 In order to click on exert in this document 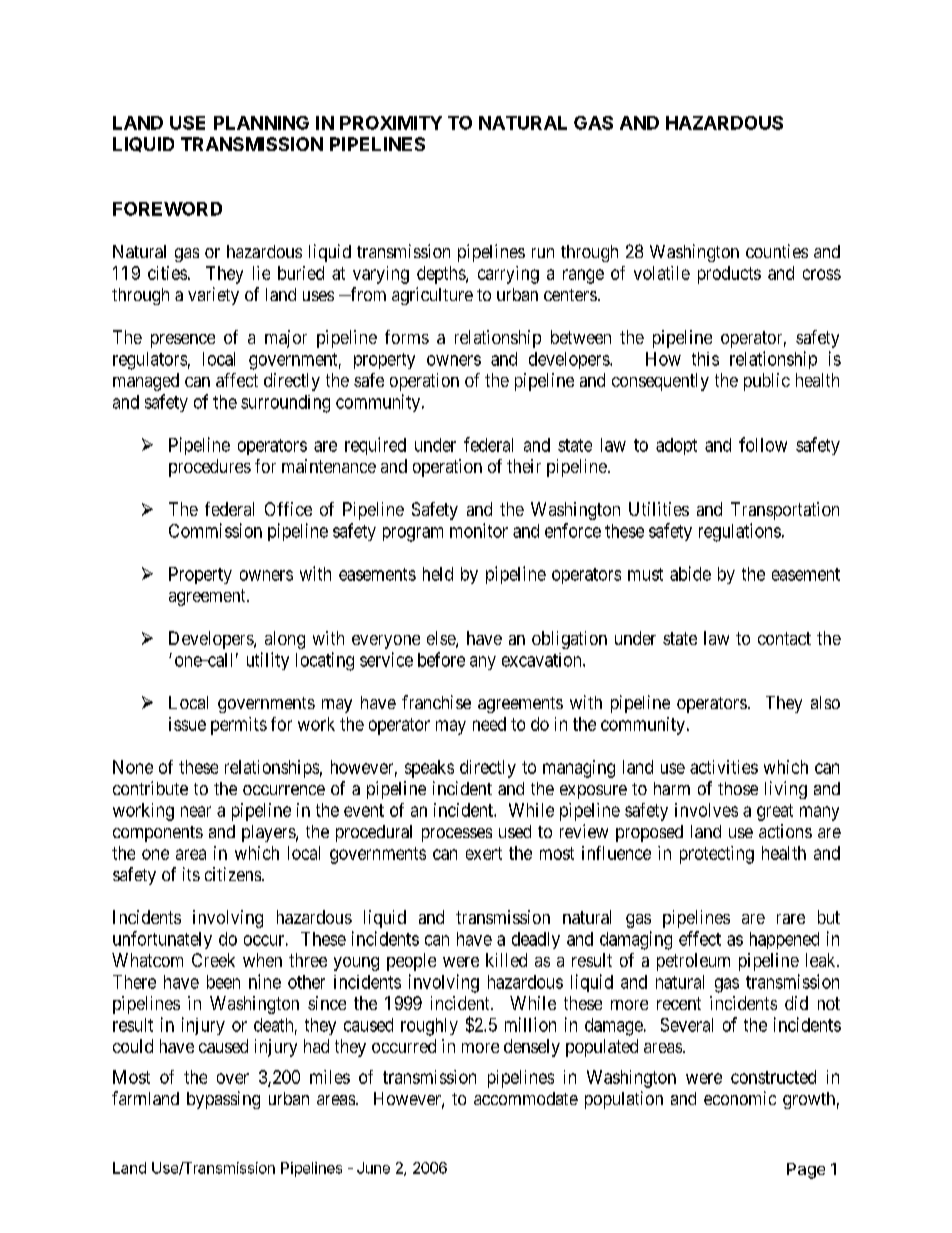, I will do `click(484, 853)`.
